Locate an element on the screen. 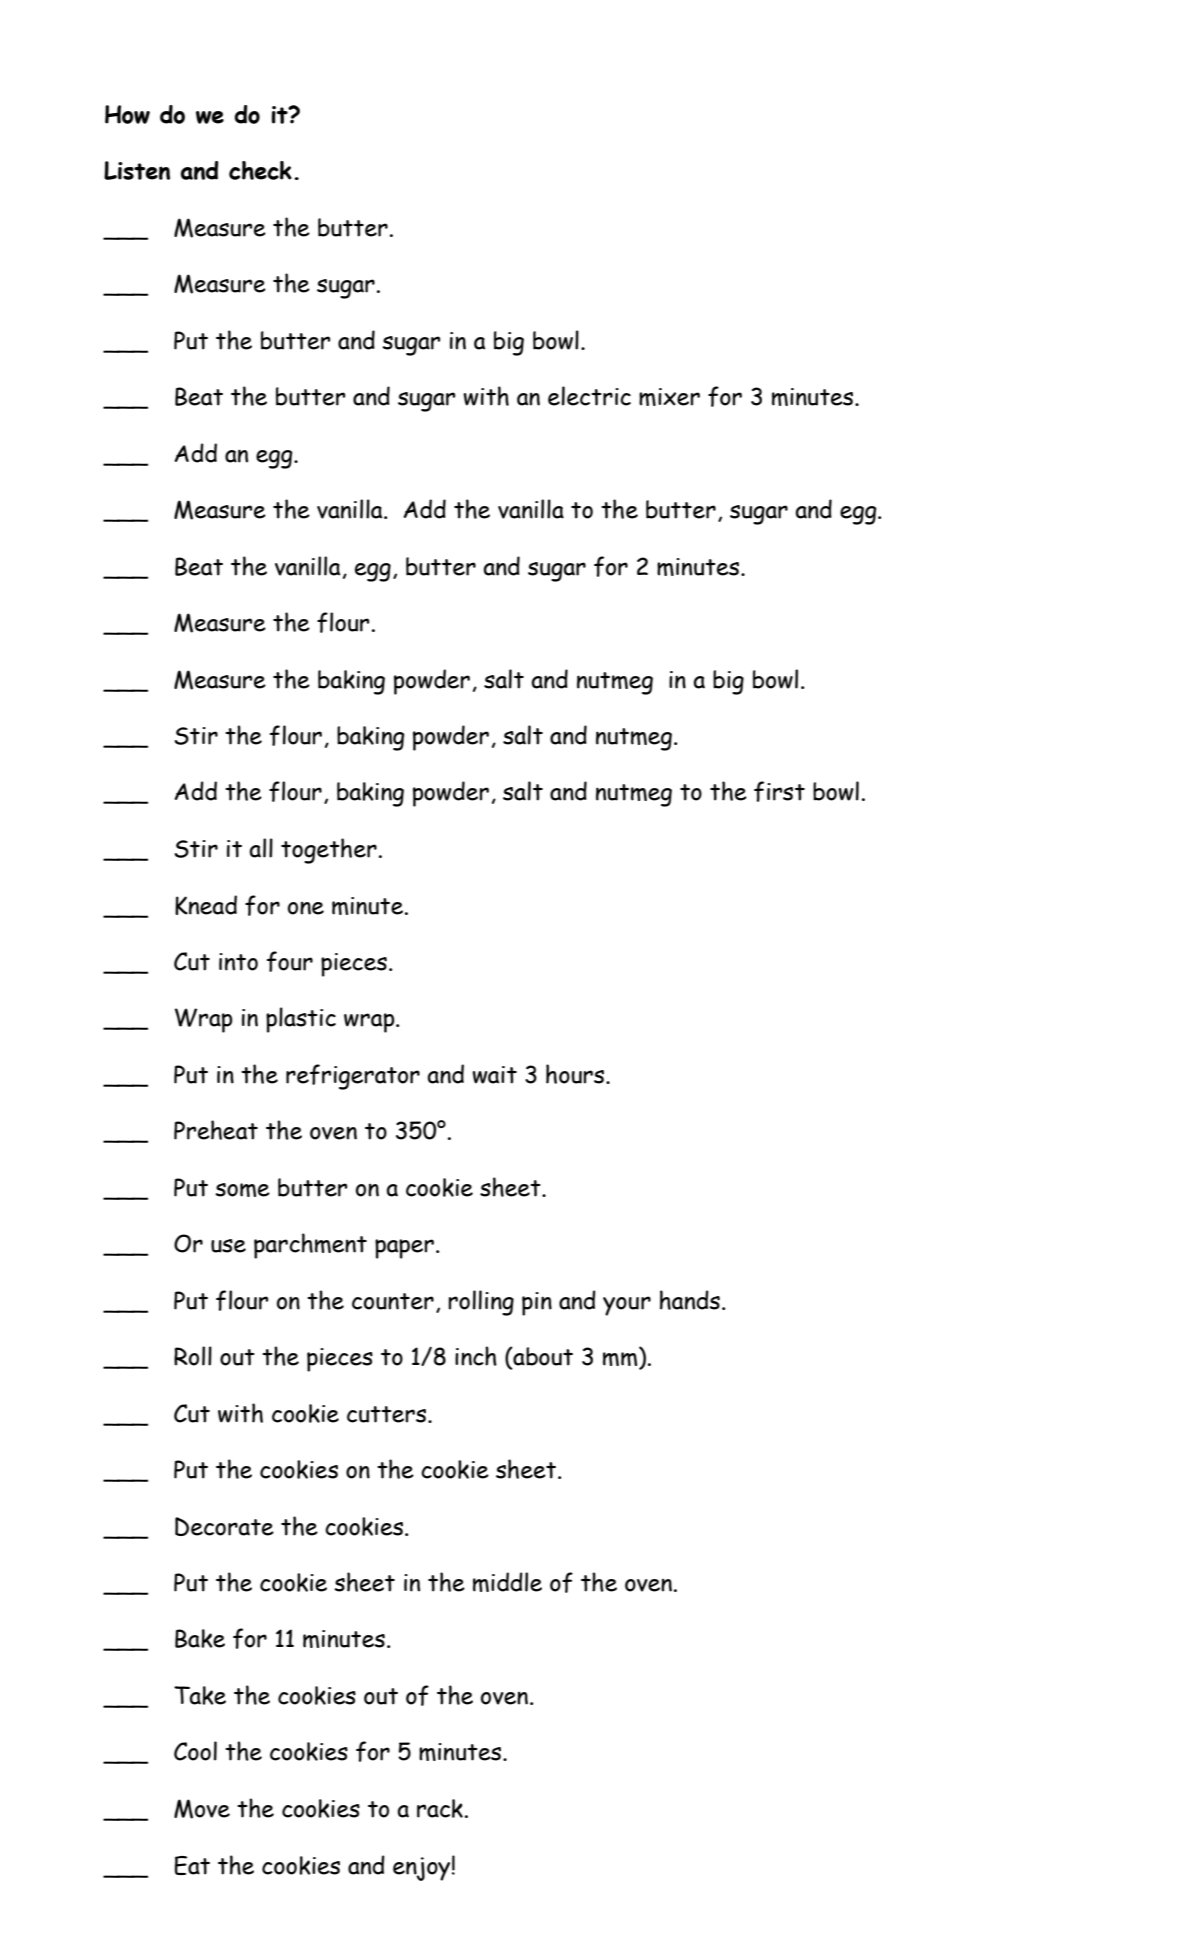 The height and width of the screenshot is (1947, 1182). together is located at coordinates (329, 851).
